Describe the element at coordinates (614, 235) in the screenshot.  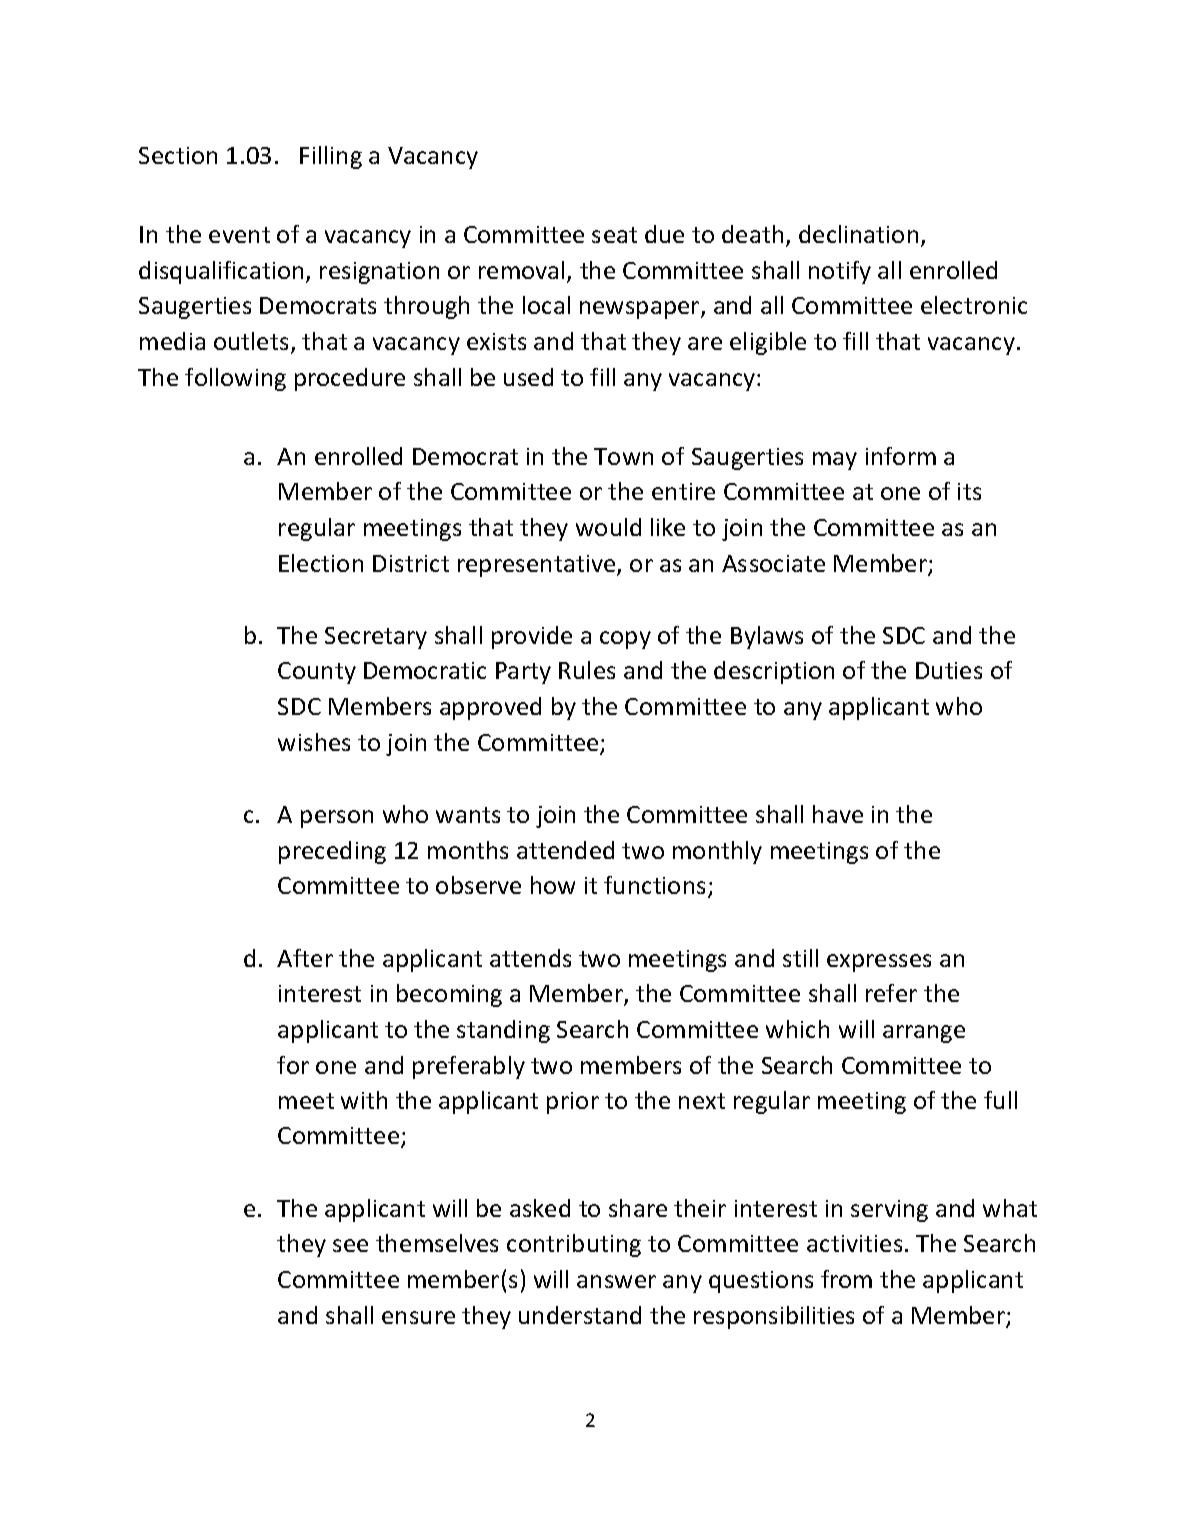
I see `seat` at that location.
